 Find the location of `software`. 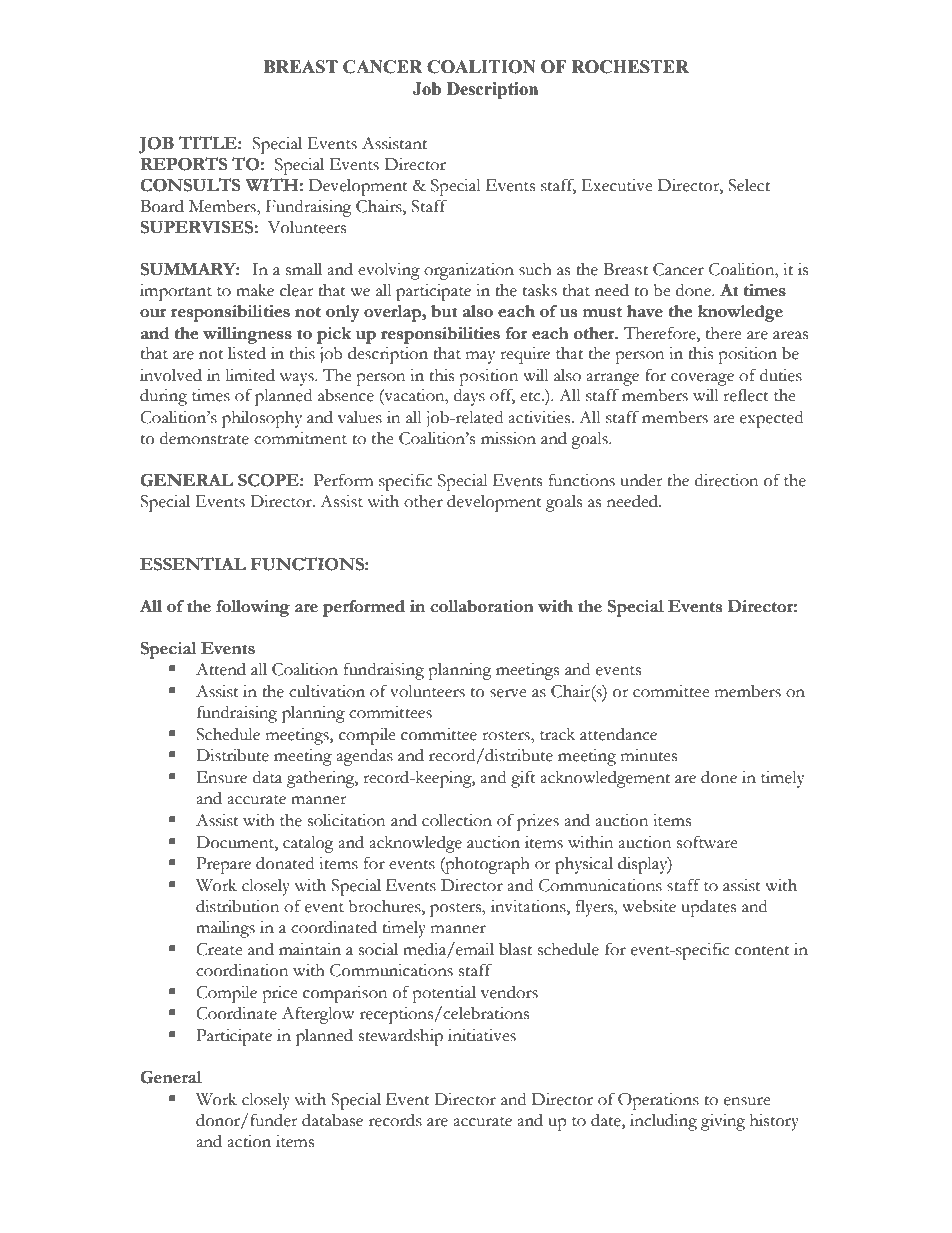

software is located at coordinates (707, 842).
